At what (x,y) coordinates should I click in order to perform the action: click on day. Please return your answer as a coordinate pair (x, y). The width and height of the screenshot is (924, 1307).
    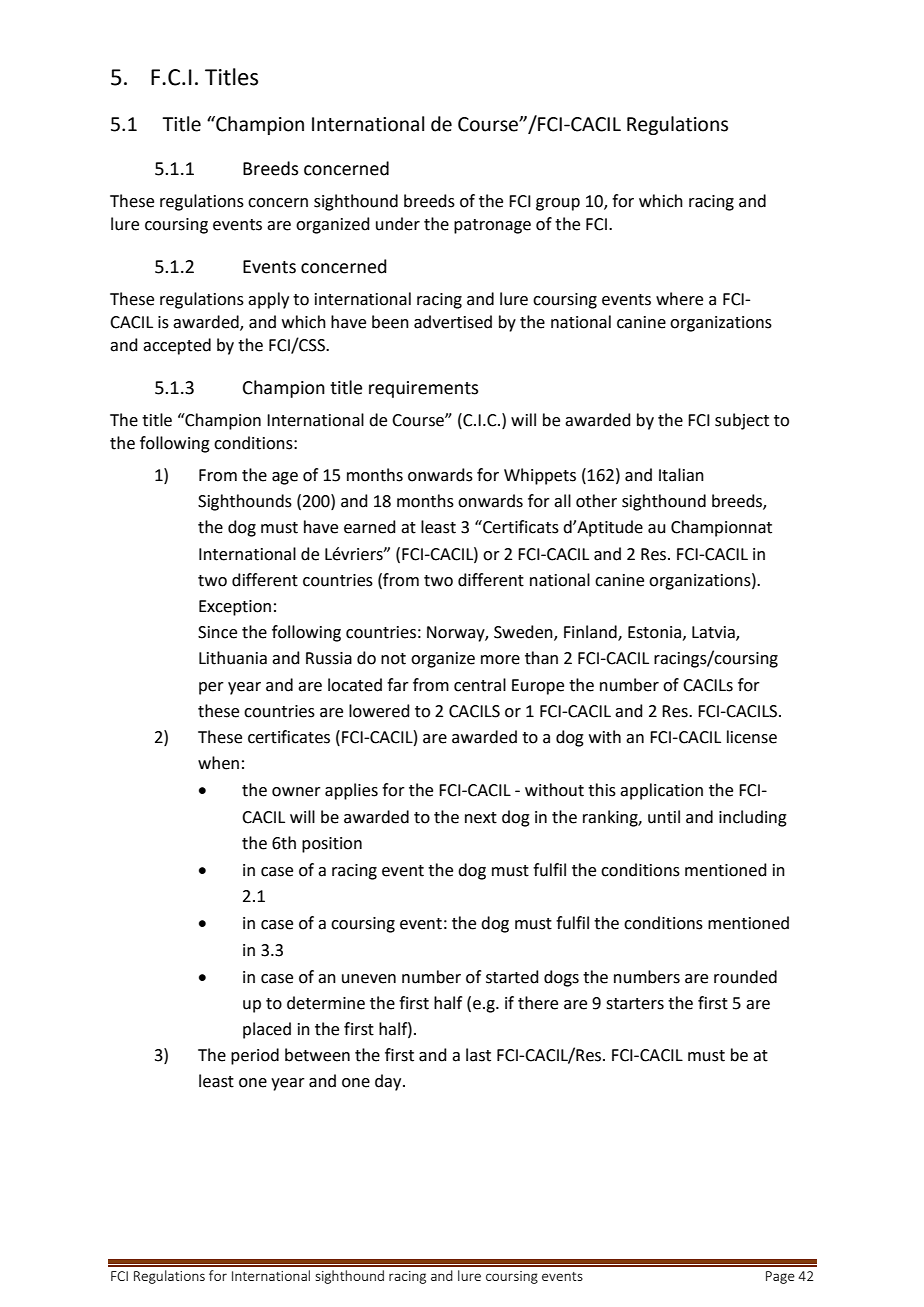
    Looking at the image, I should click on (389, 1082).
